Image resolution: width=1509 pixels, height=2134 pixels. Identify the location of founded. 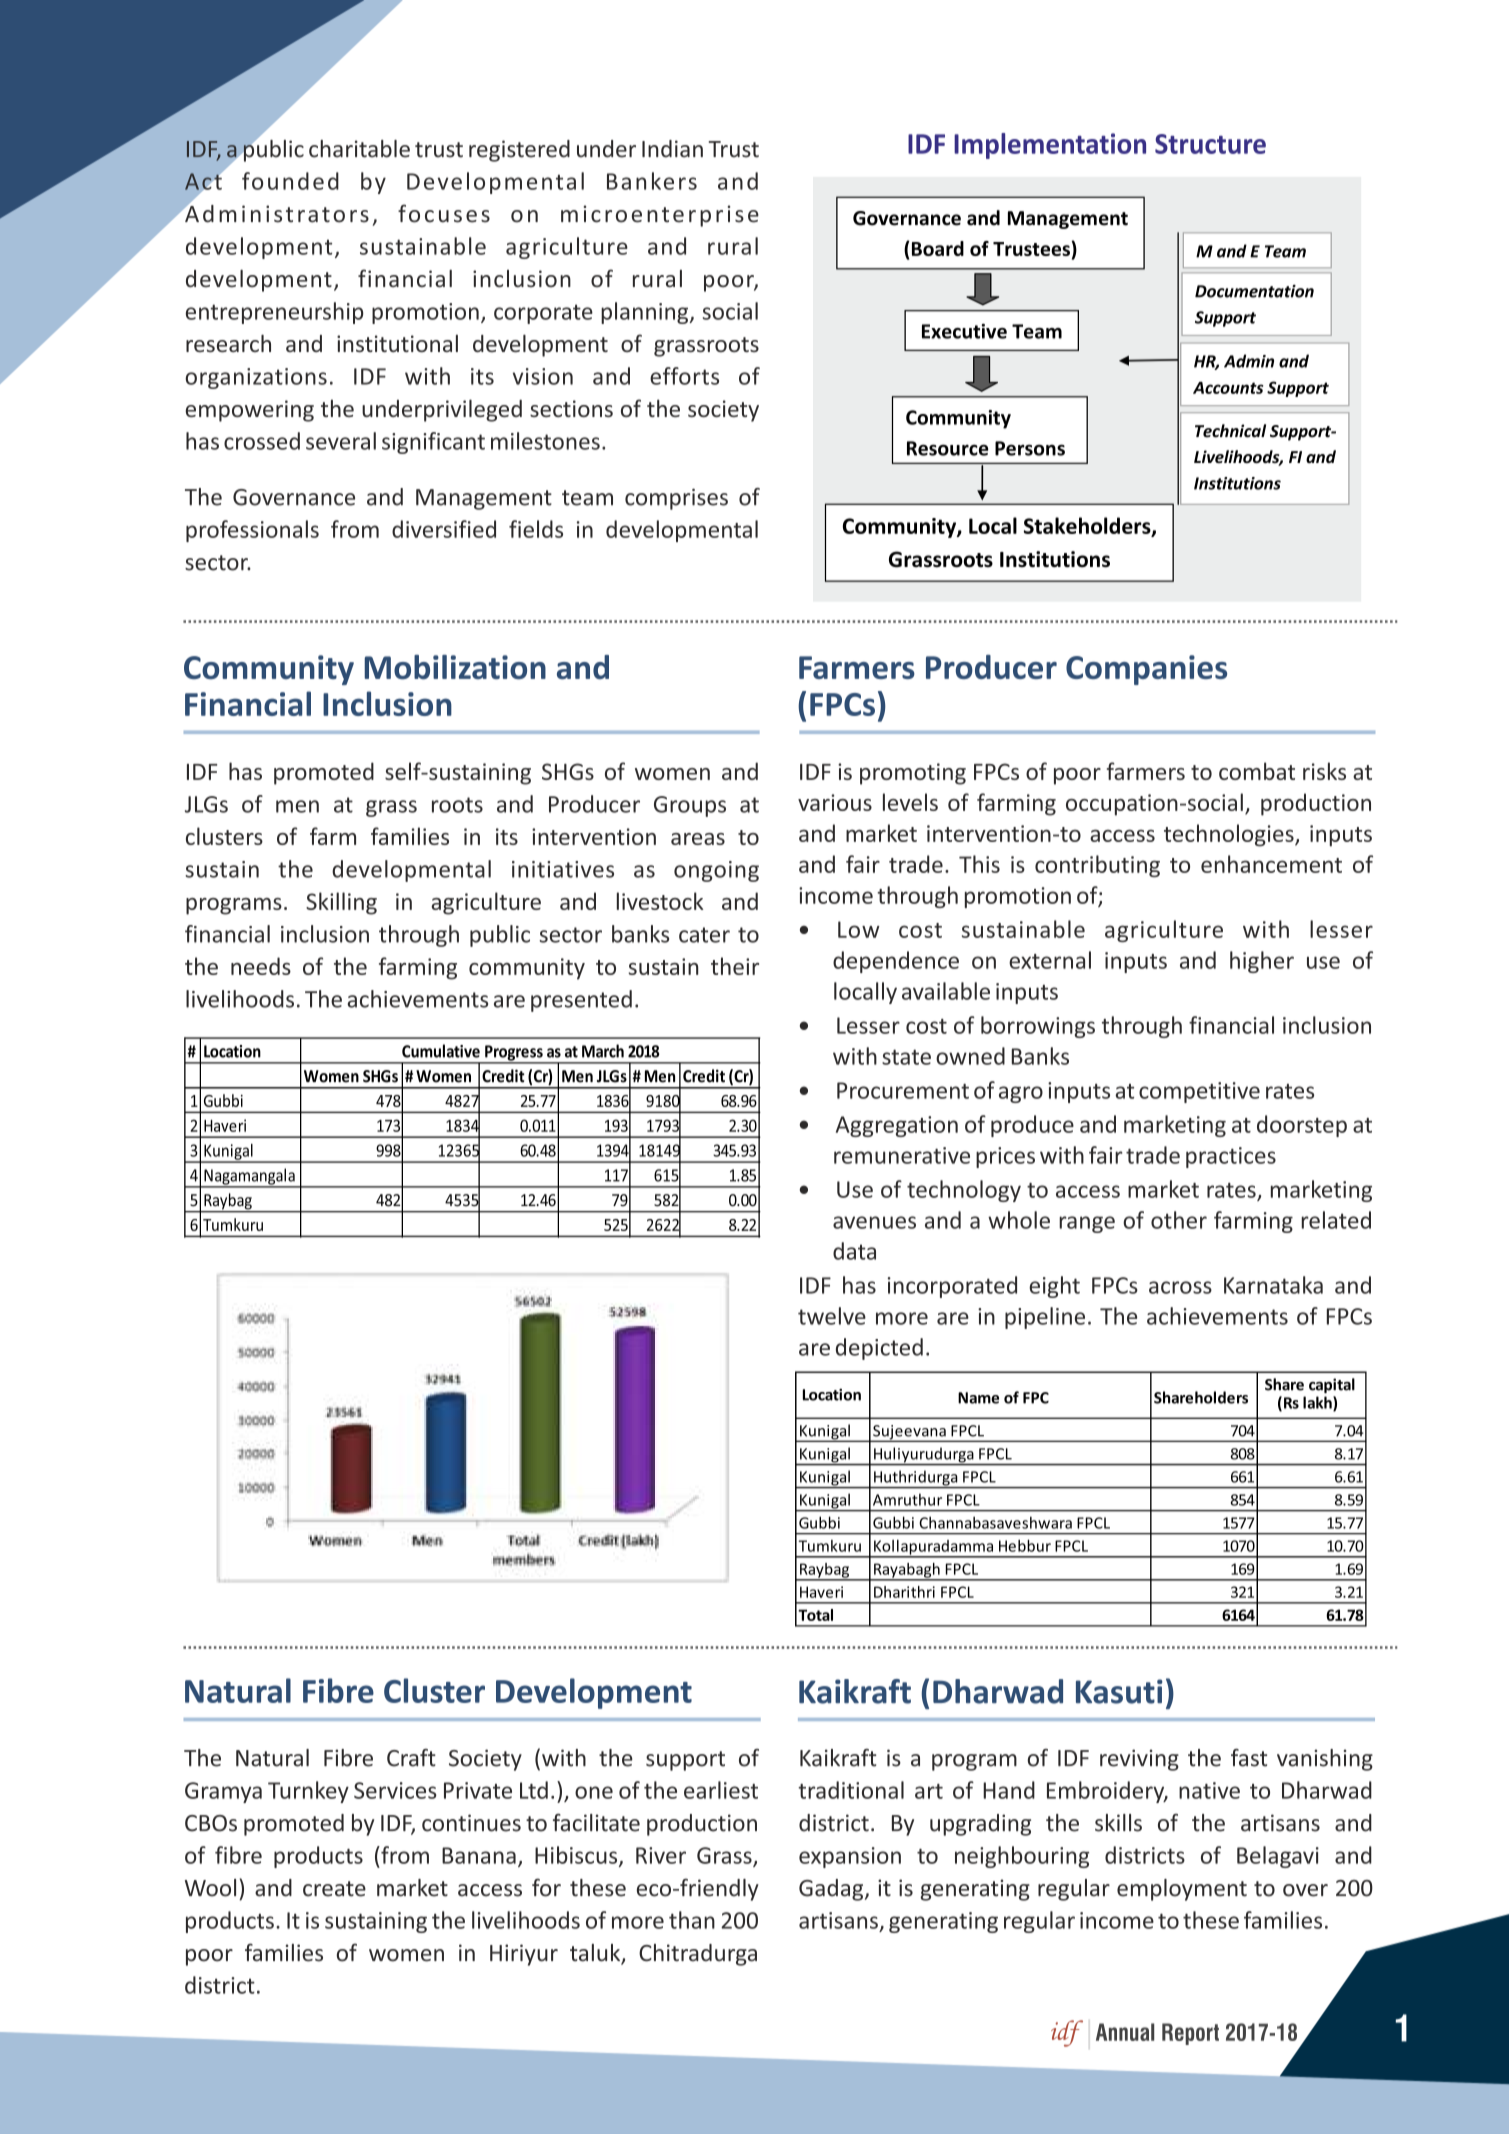
(290, 181).
